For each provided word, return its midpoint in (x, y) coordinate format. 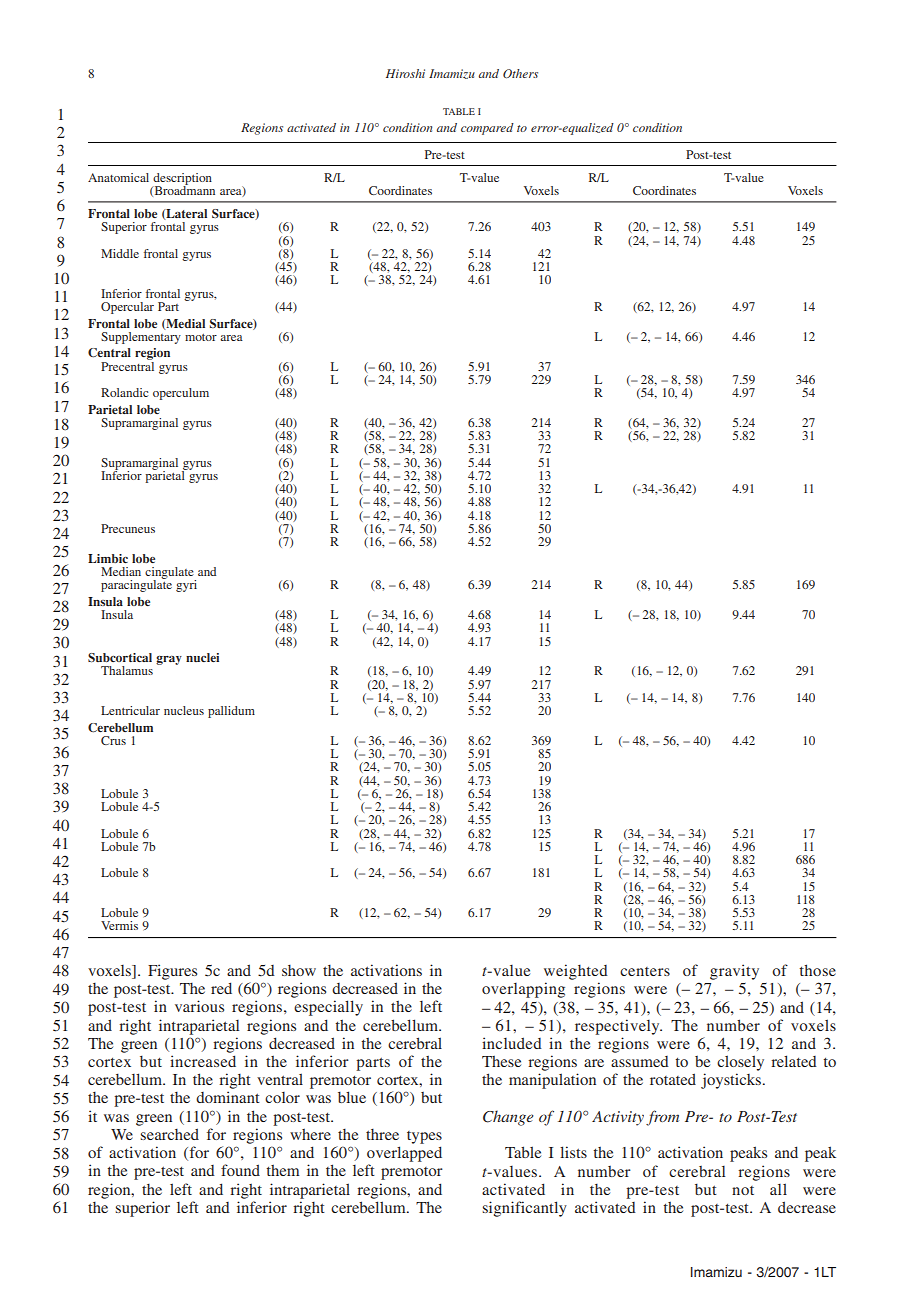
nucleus (184, 710)
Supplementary (141, 336)
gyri (186, 586)
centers (645, 971)
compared (487, 129)
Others (520, 73)
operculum (181, 394)
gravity (734, 972)
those (817, 970)
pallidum (231, 712)
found (240, 1170)
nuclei (202, 657)
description (182, 180)
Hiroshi (405, 73)
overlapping (523, 990)
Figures (172, 972)
